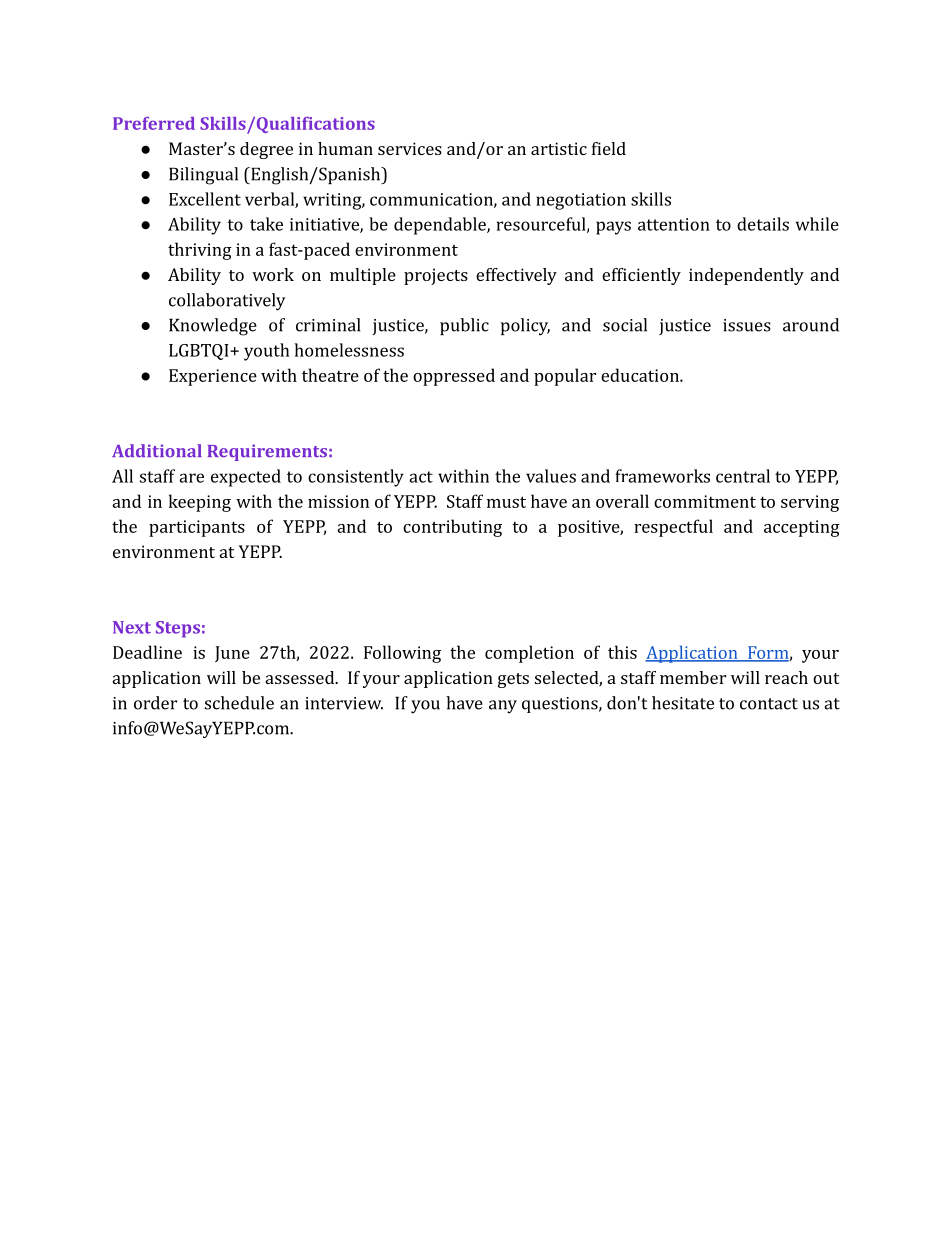  I want to click on must, so click(506, 502).
